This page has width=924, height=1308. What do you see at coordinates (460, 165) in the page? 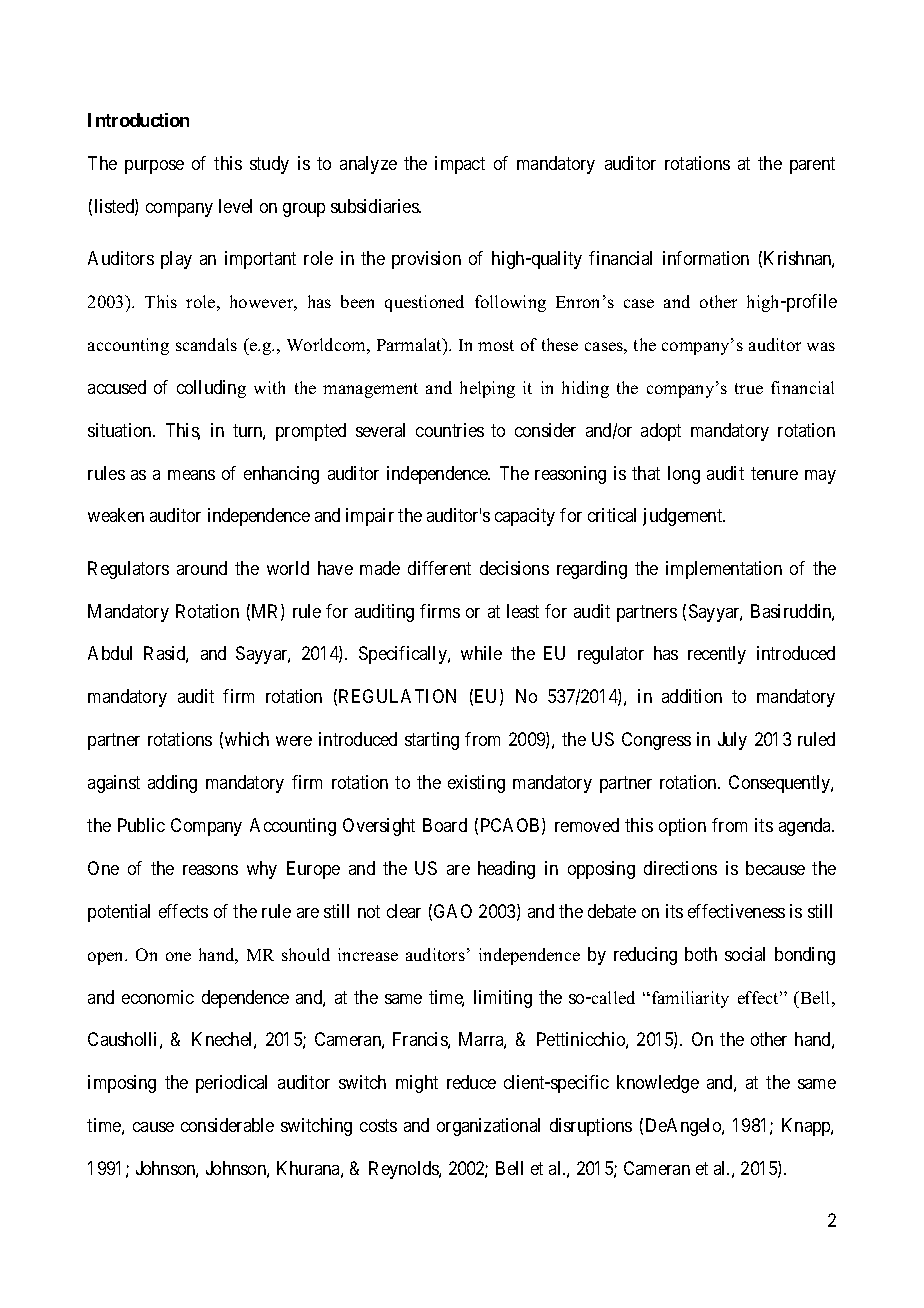
I see `impact` at bounding box center [460, 165].
